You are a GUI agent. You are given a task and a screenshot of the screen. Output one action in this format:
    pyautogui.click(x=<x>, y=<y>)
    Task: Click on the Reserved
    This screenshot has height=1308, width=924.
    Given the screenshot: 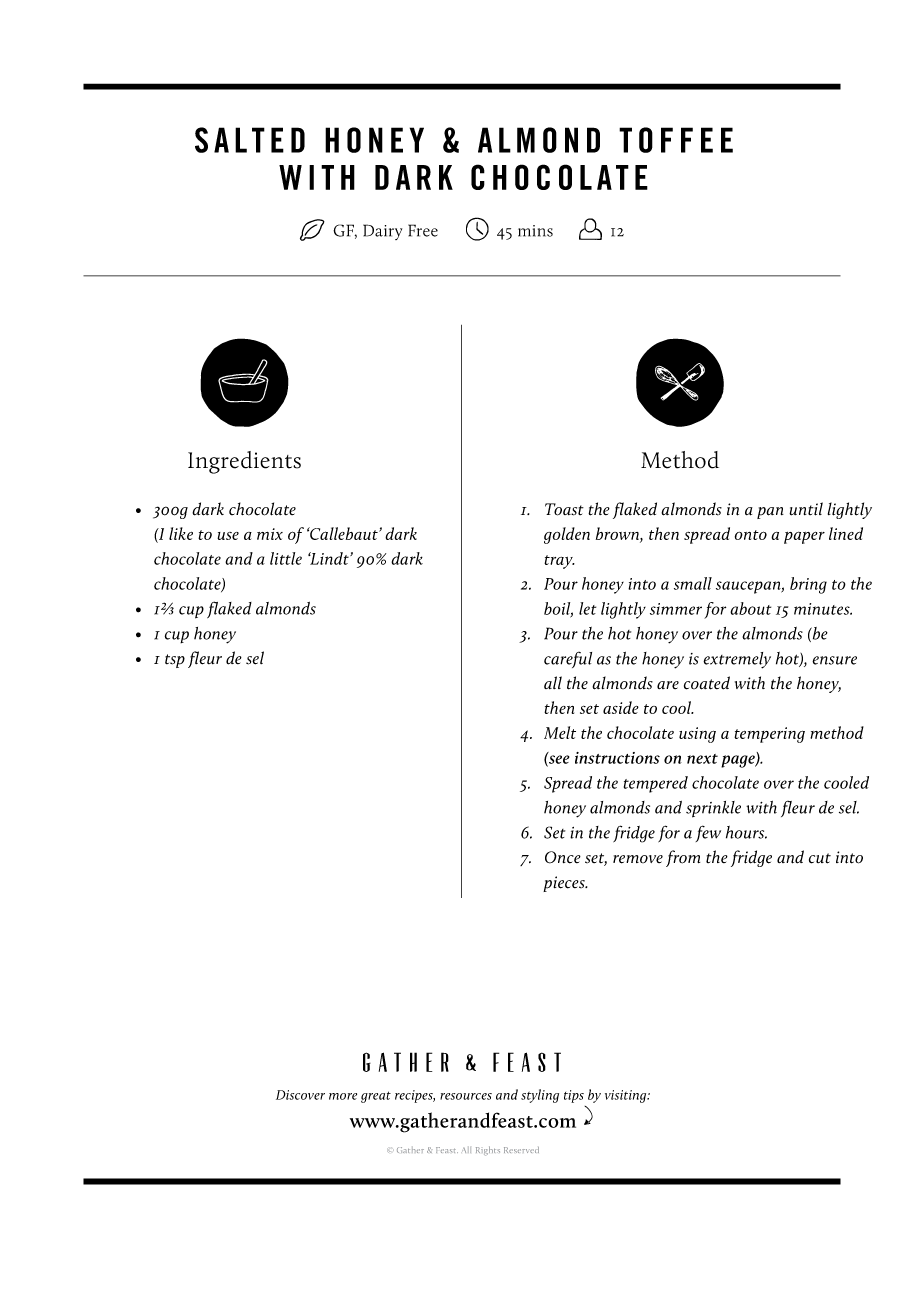 What is the action you would take?
    pyautogui.click(x=521, y=1150)
